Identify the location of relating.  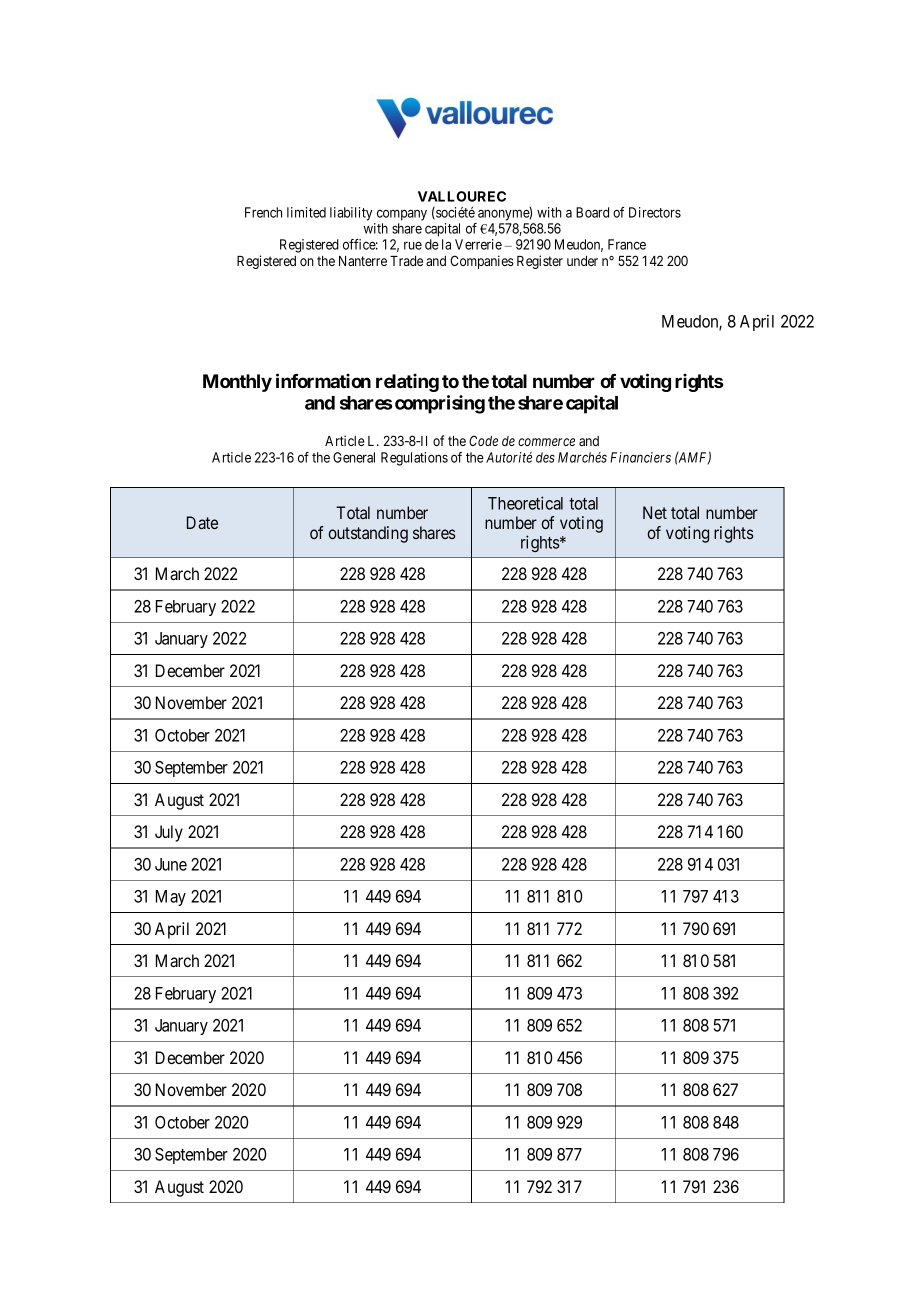
(407, 383).
